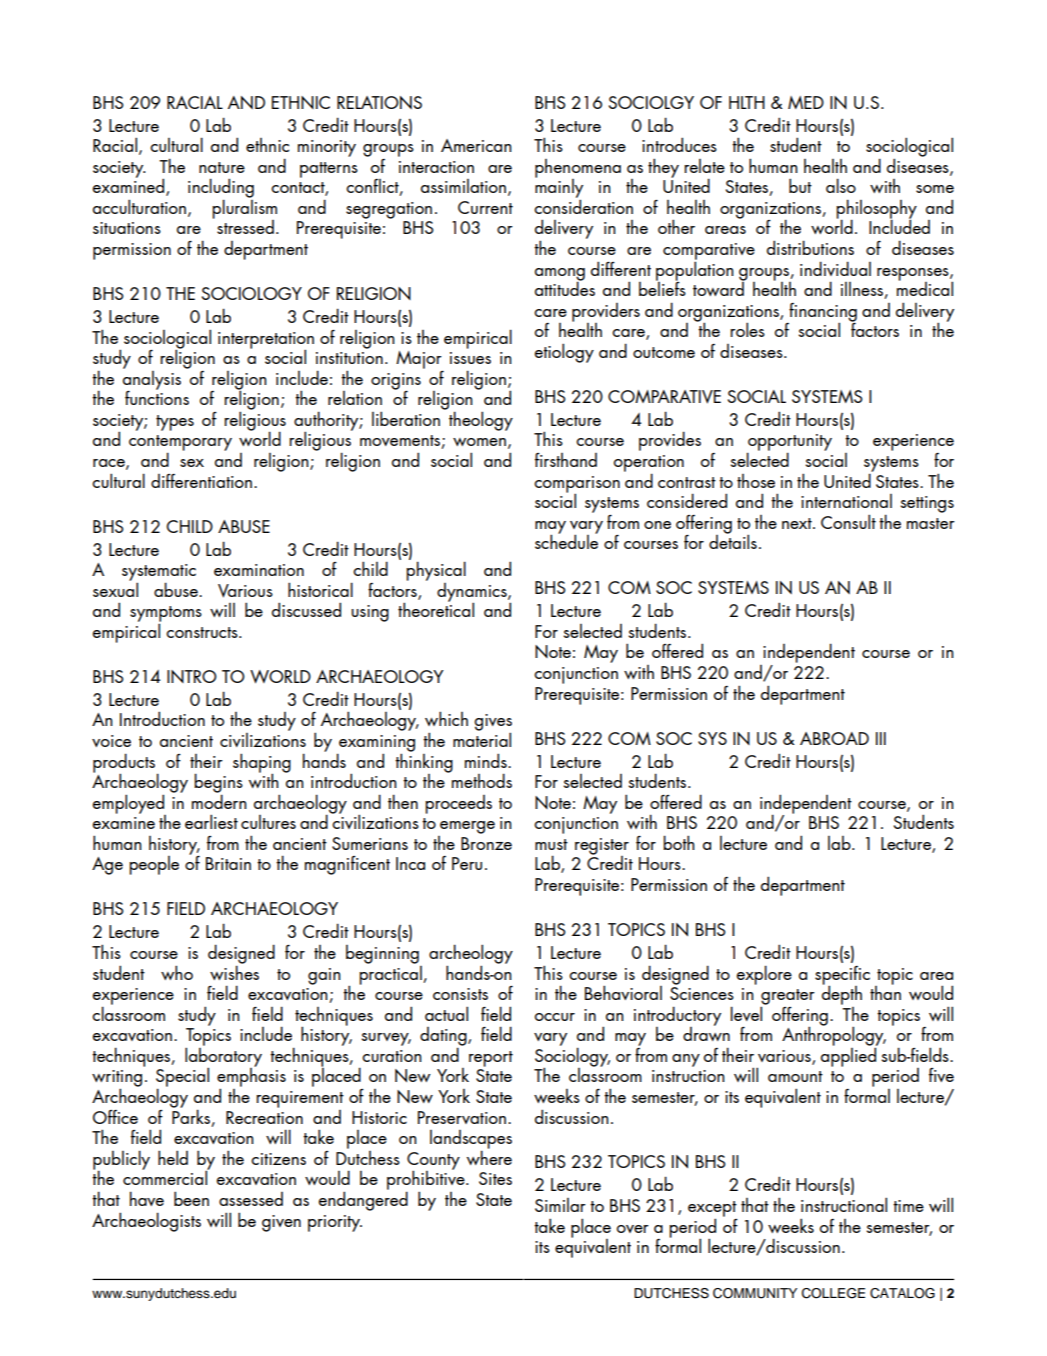 Image resolution: width=1047 pixels, height=1356 pixels. Describe the element at coordinates (560, 1205) in the image. I see `Similar` at that location.
